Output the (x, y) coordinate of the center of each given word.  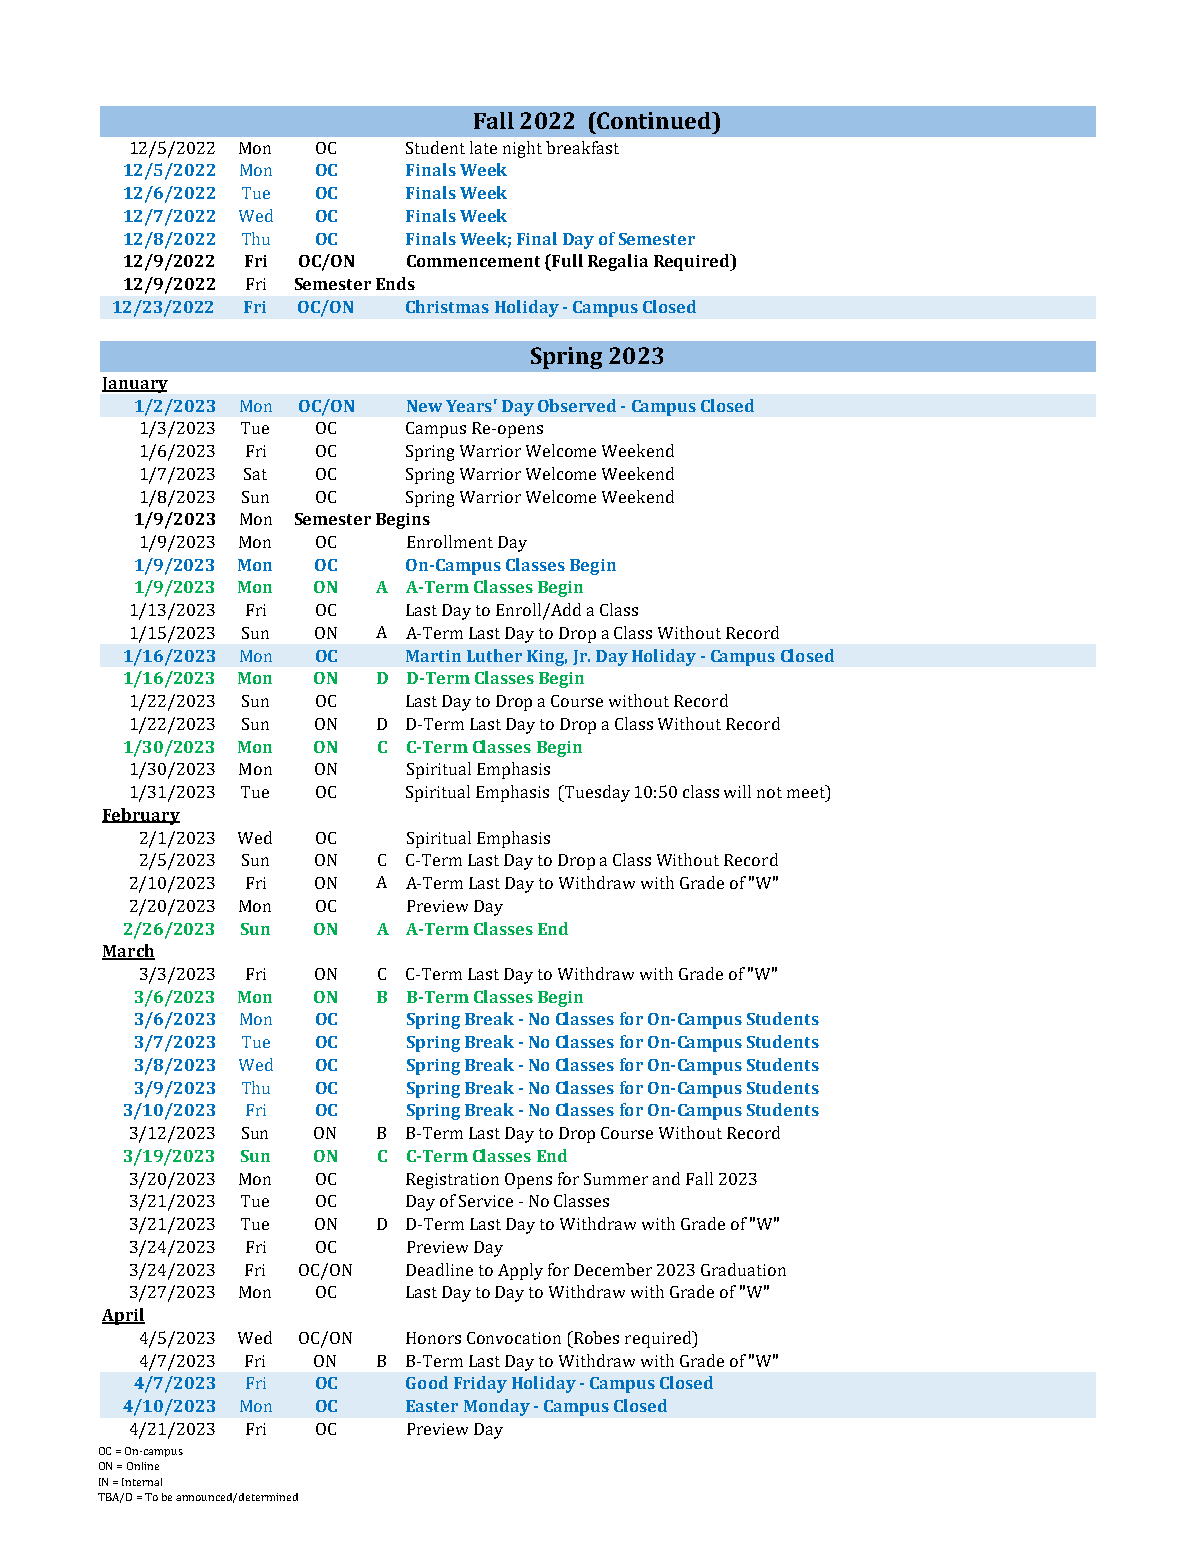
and (666, 1178)
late (483, 147)
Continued (655, 120)
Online (143, 1466)
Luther (494, 655)
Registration (452, 1181)
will (737, 791)
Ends (395, 283)
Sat (255, 474)
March (128, 952)
